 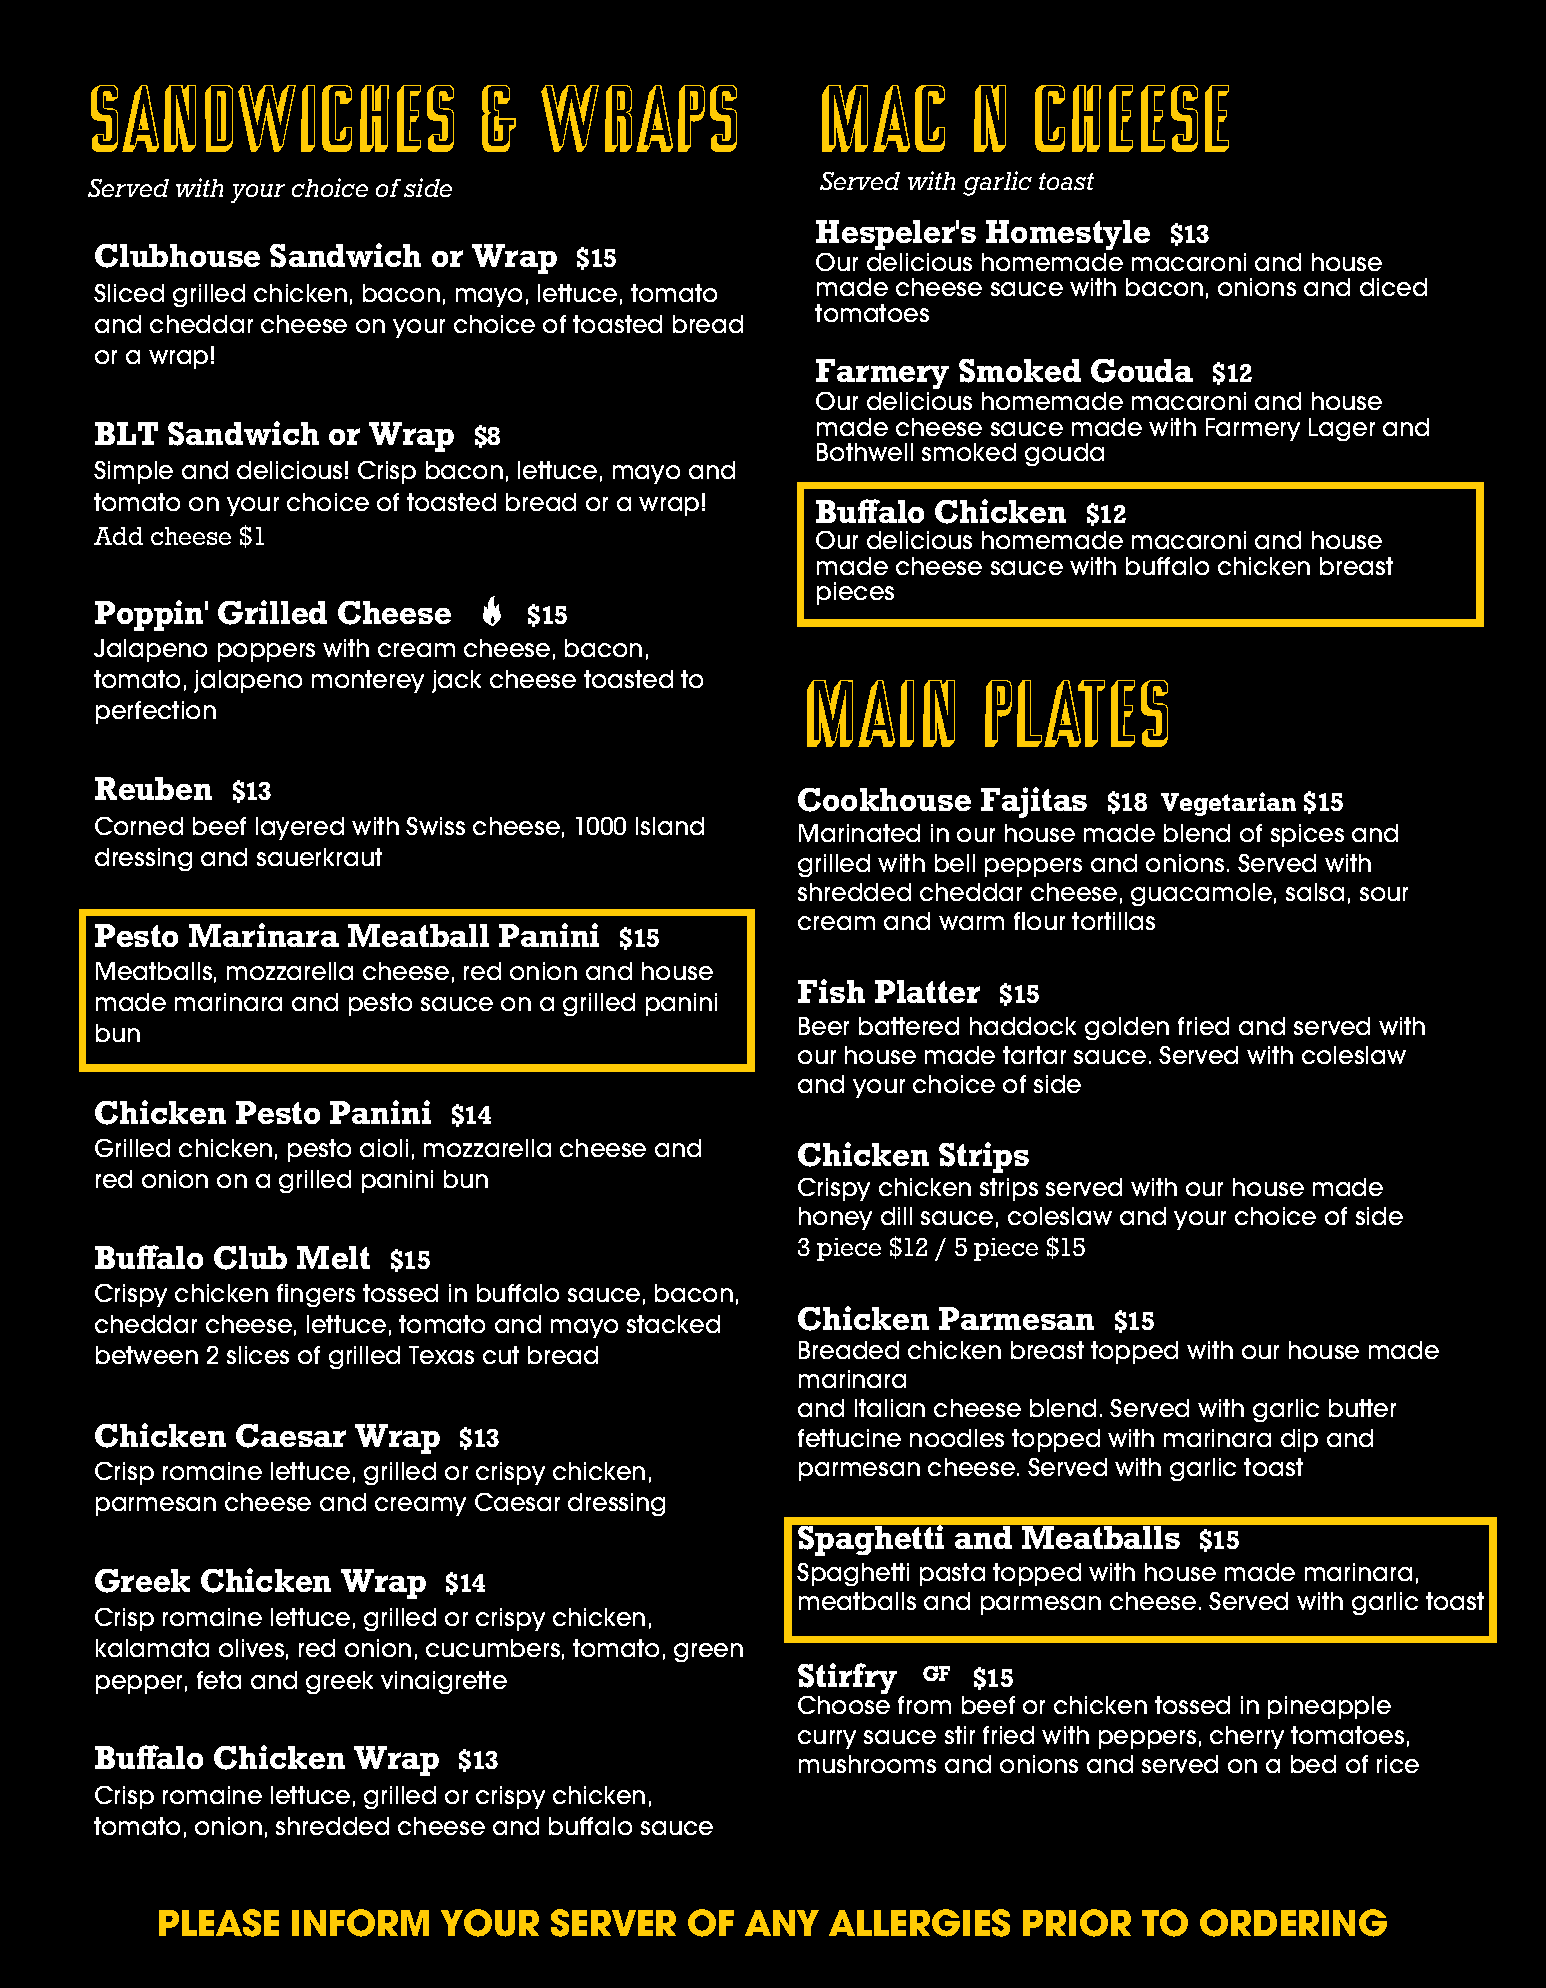 I want to click on Island, so click(x=670, y=826).
